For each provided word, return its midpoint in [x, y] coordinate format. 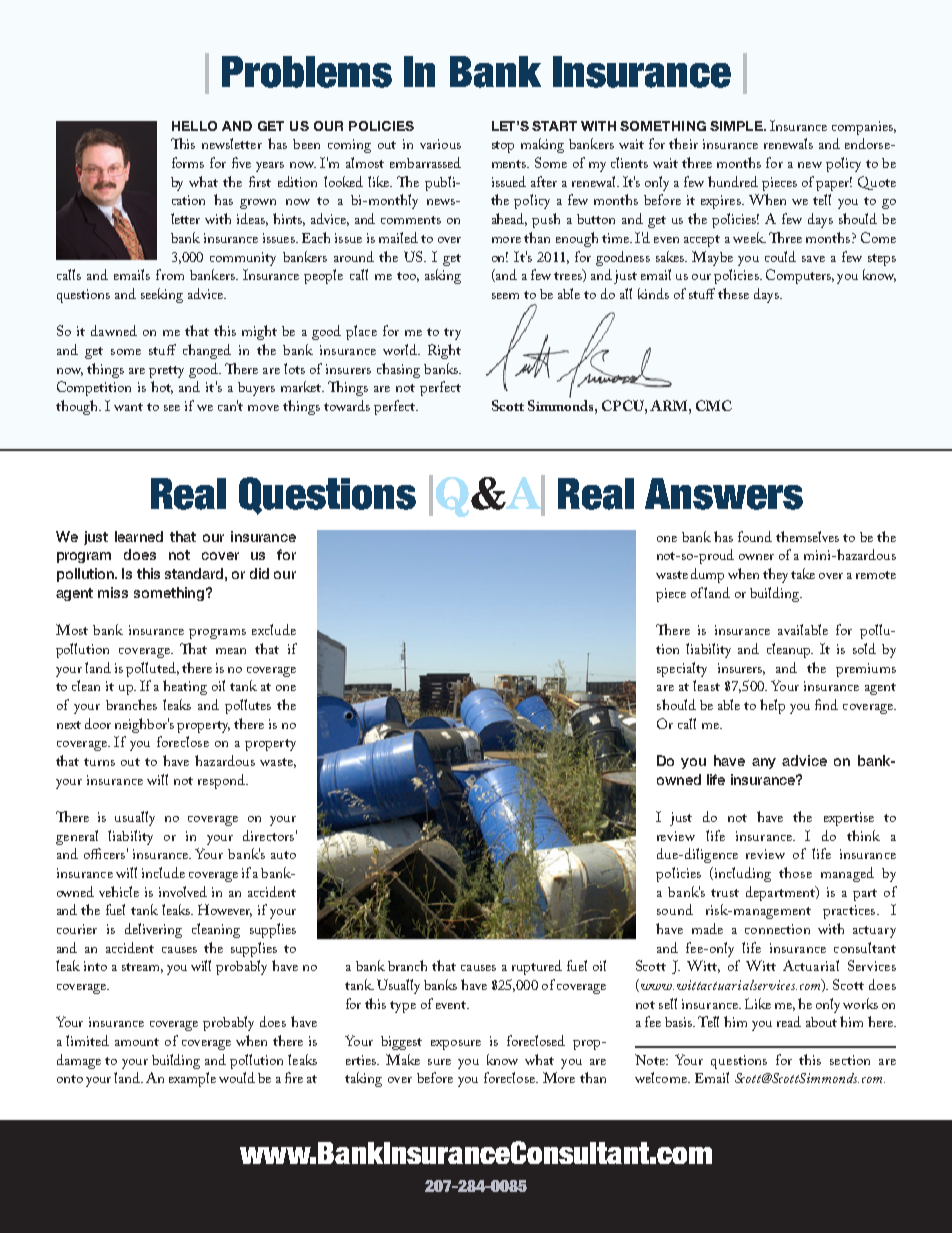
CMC [714, 405]
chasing [398, 370]
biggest [401, 1043]
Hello [194, 126]
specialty [682, 669]
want [128, 407]
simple [737, 126]
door [98, 723]
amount [137, 1042]
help [772, 706]
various [440, 144]
